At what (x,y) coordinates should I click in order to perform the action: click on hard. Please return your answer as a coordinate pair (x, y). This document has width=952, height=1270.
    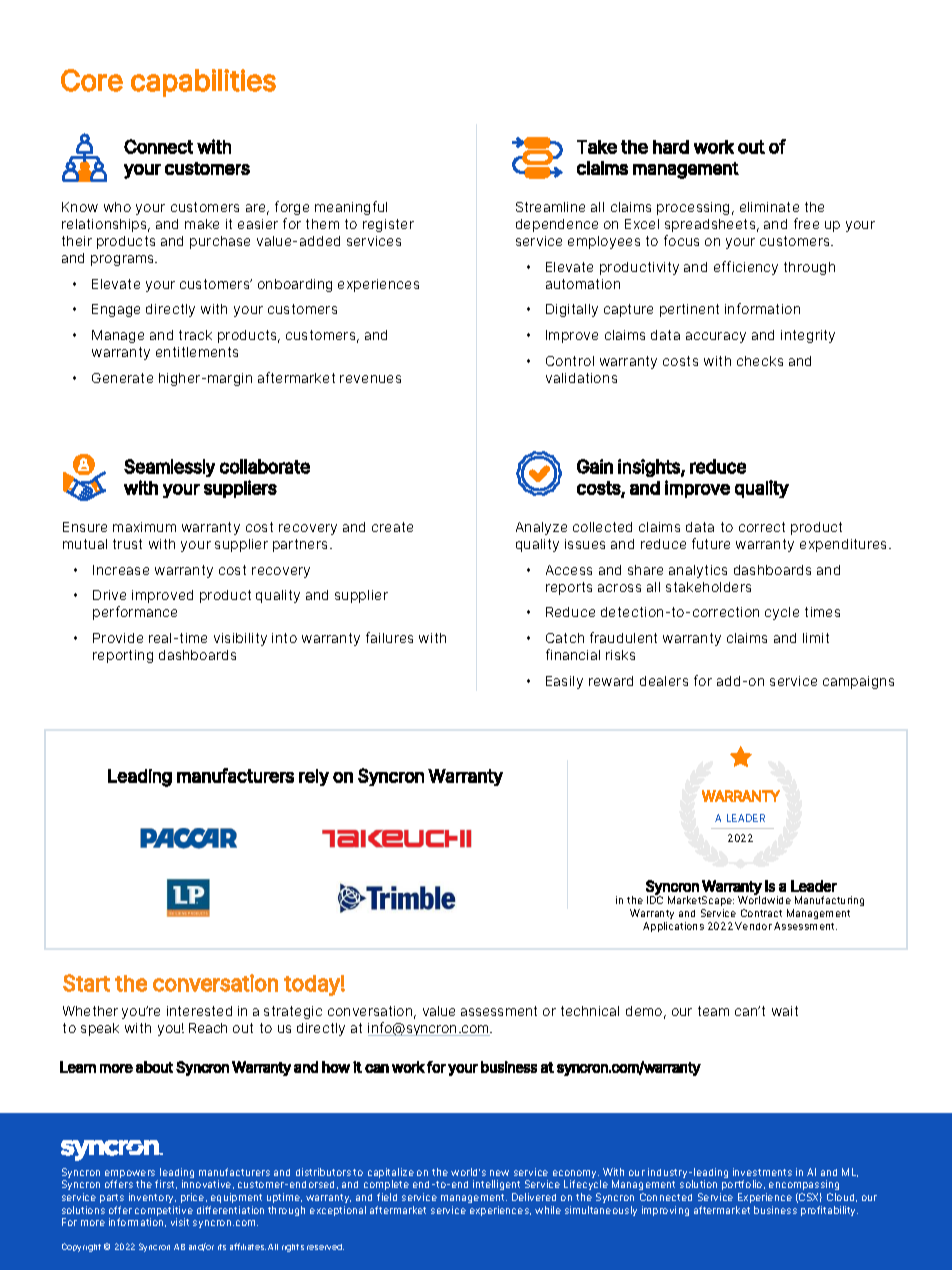
    Looking at the image, I should click on (671, 147).
